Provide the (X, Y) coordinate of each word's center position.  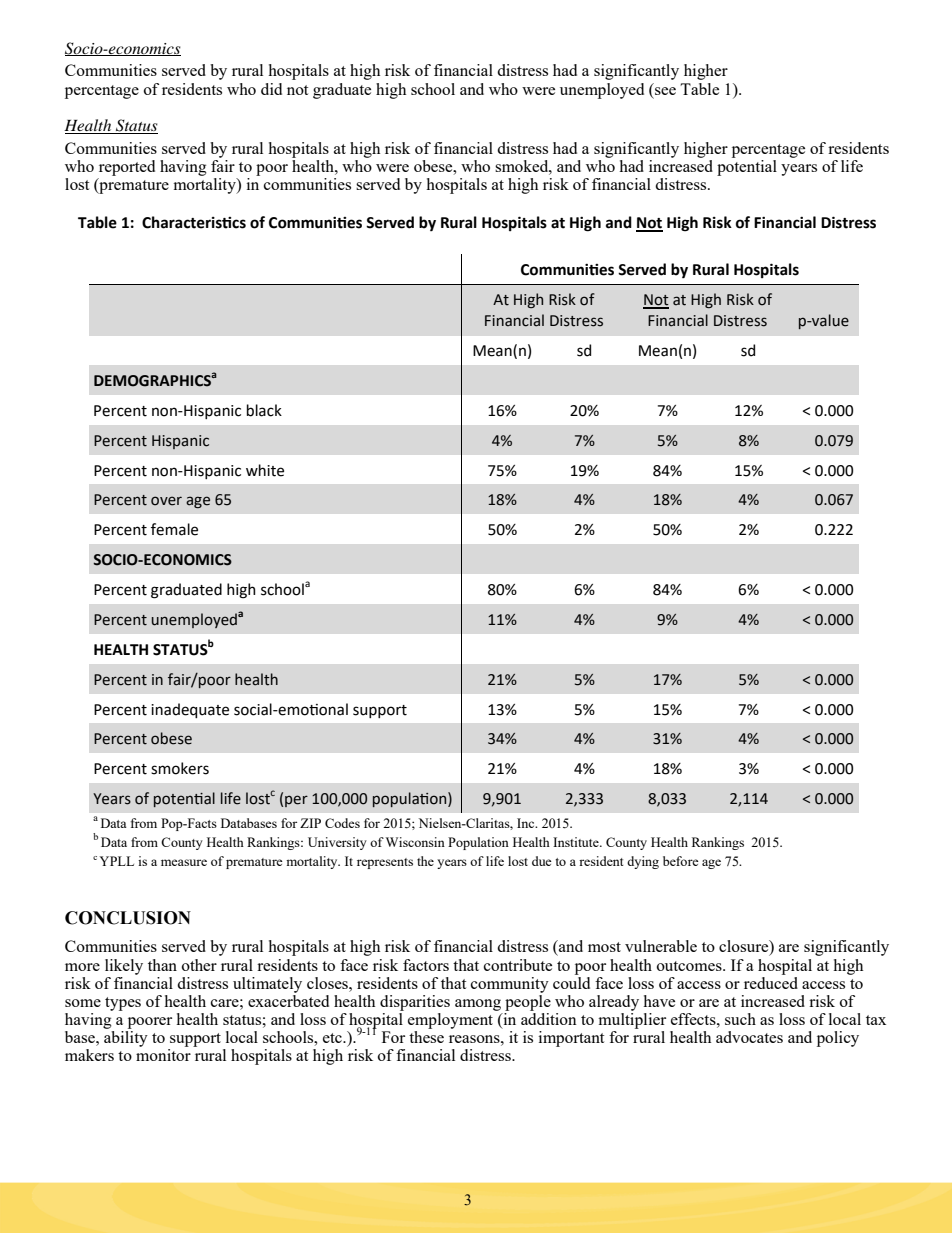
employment (452, 1019)
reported (127, 168)
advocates (749, 1037)
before (681, 861)
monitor (163, 1055)
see (665, 91)
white (265, 470)
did (271, 89)
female (174, 529)
